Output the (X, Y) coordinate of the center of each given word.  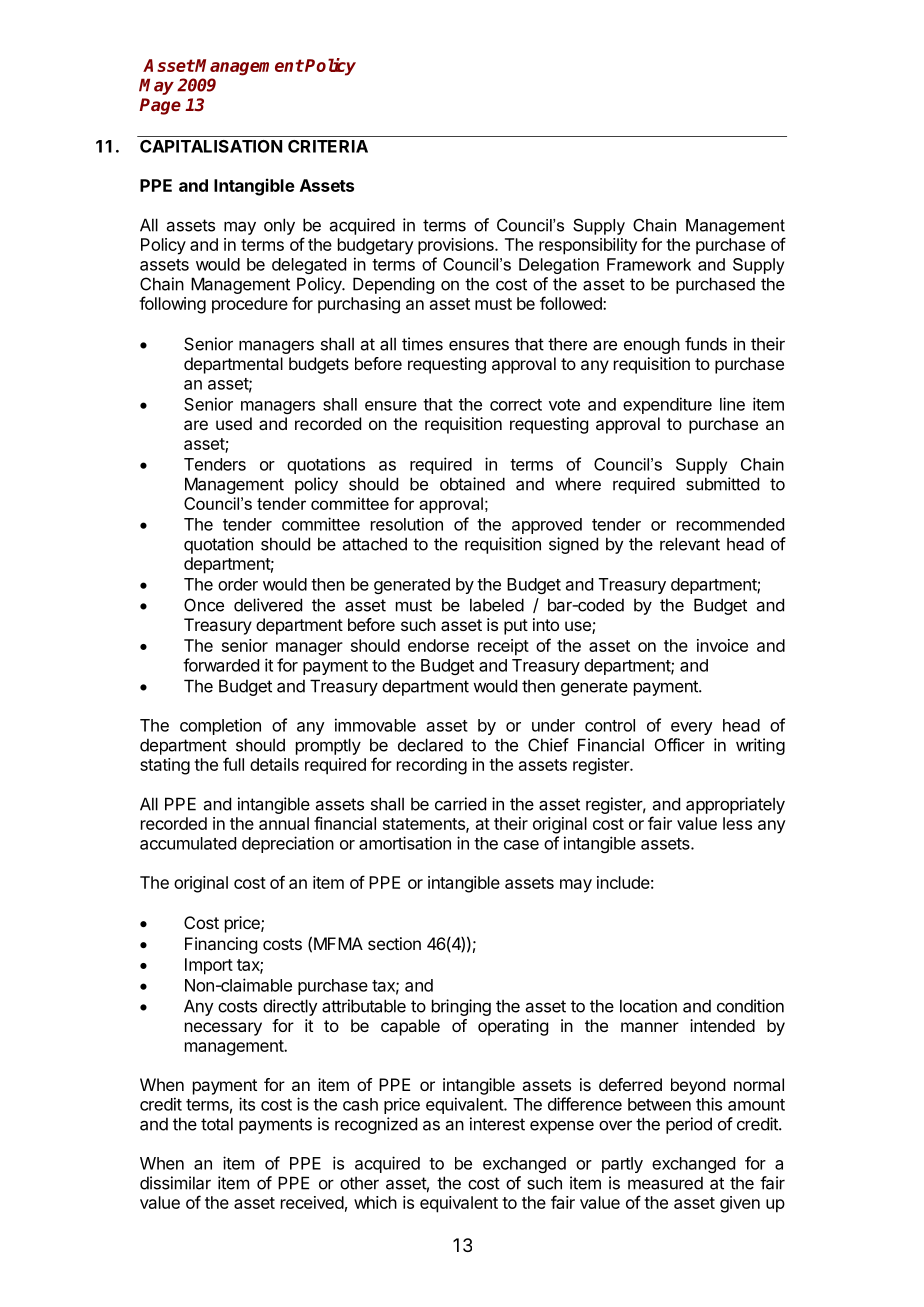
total (217, 1124)
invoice (722, 645)
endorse (438, 645)
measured (665, 1183)
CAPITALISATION (211, 146)
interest (497, 1124)
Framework (649, 264)
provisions (457, 246)
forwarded (221, 665)
